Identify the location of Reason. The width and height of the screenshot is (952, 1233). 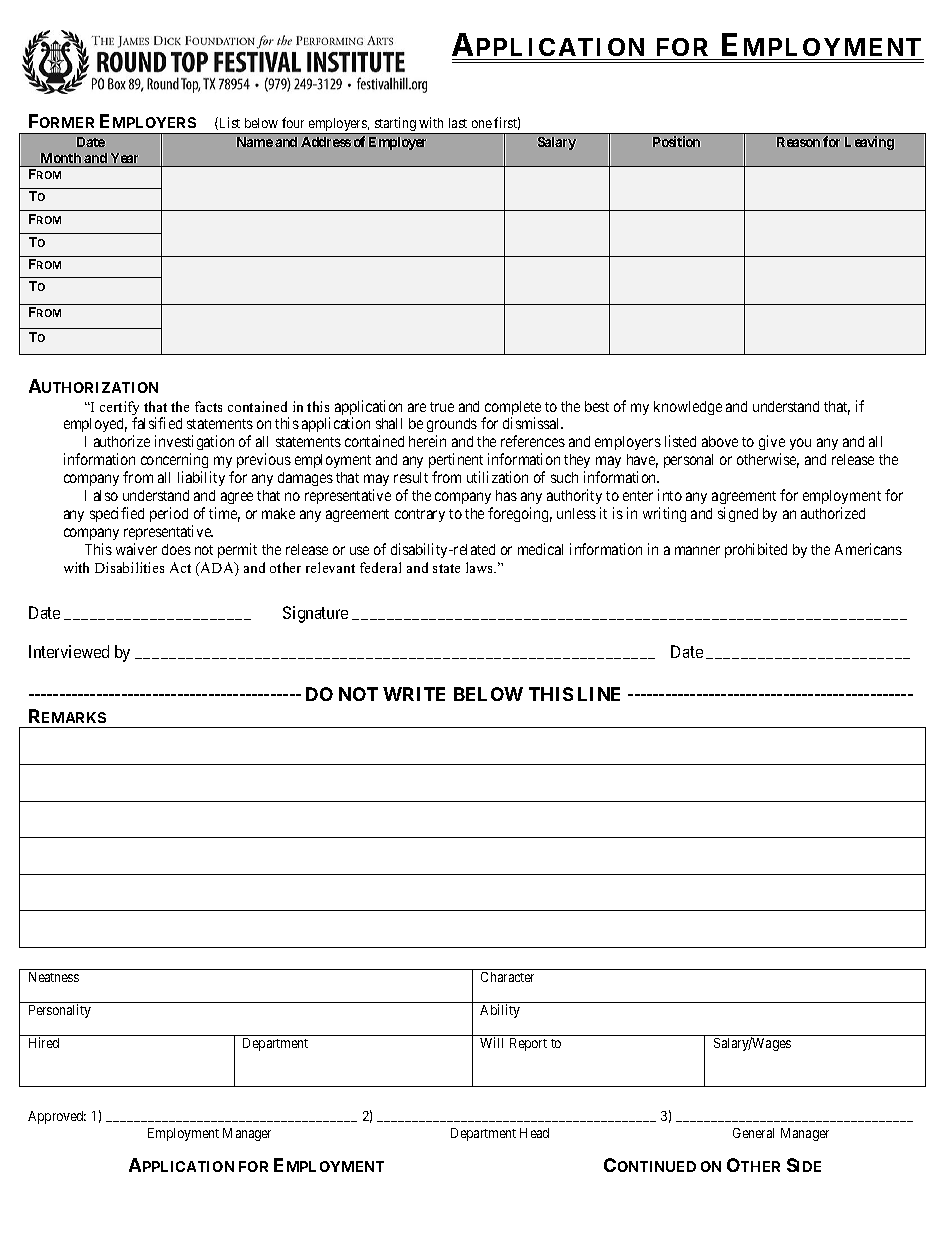
(798, 142).
